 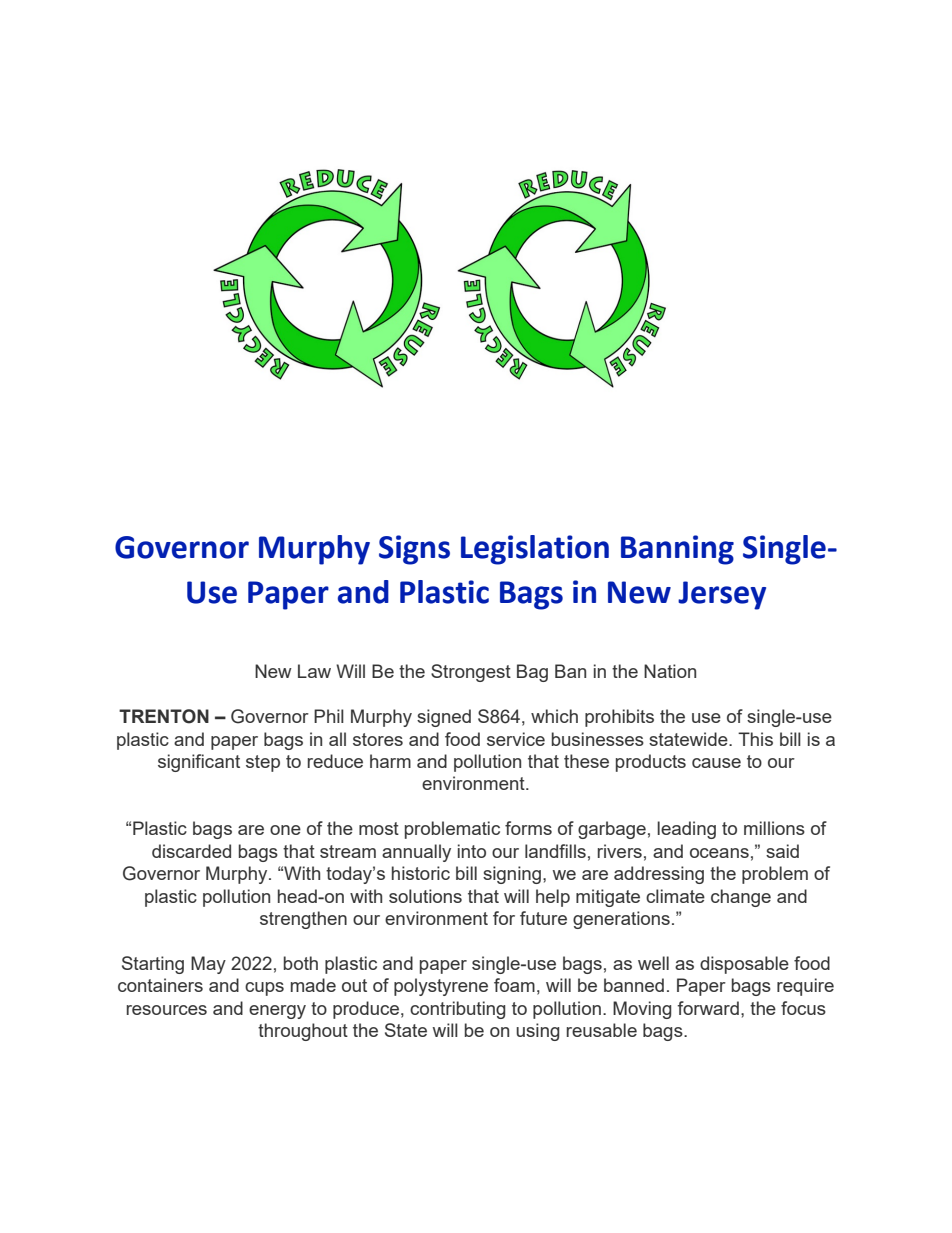 I want to click on solutions, so click(x=425, y=896).
